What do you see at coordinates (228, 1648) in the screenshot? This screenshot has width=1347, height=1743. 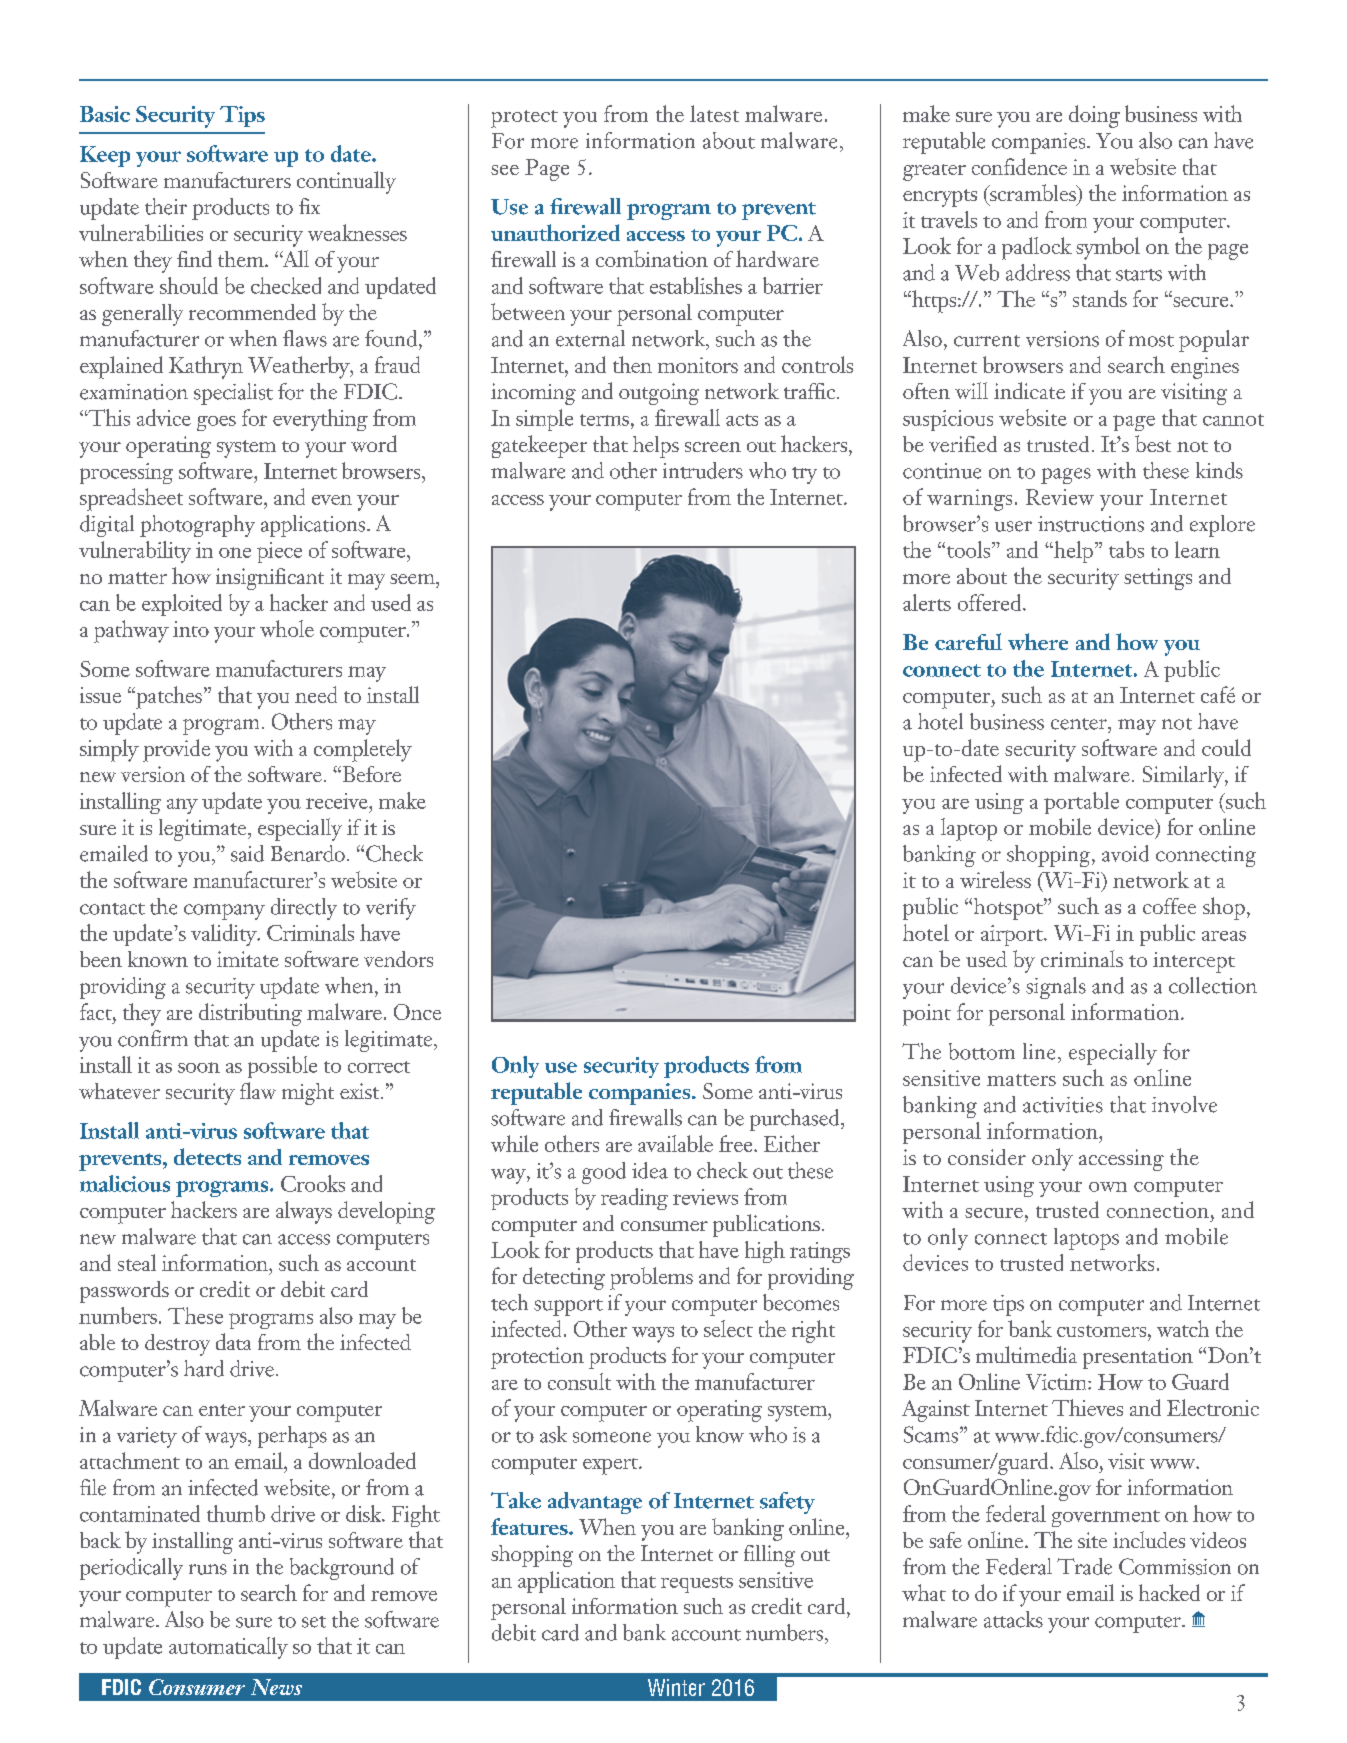 I see `automatically` at bounding box center [228, 1648].
